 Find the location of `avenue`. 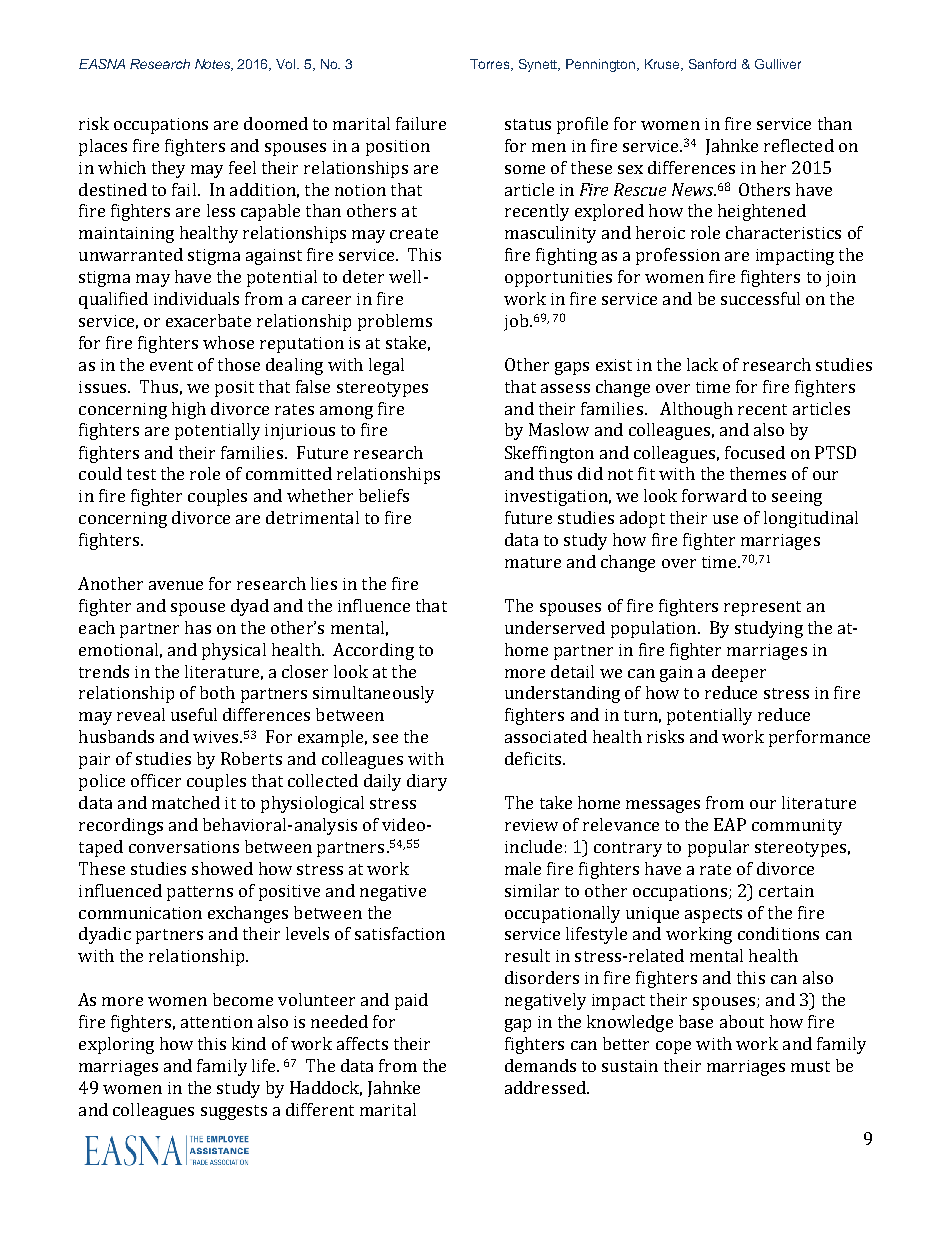

avenue is located at coordinates (176, 585).
